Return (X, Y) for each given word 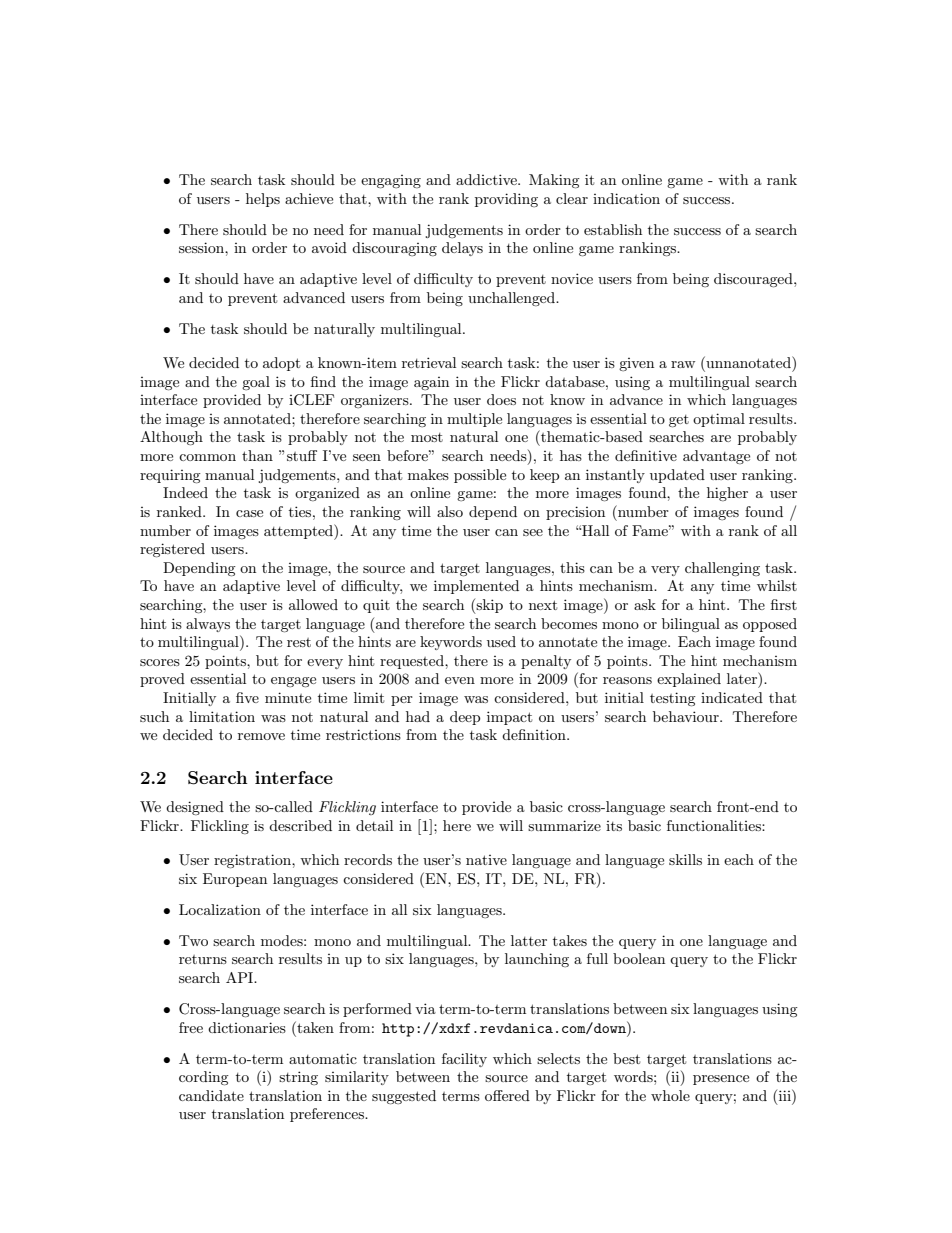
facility (464, 1060)
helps (263, 200)
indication (626, 198)
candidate (211, 1095)
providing (506, 200)
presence (721, 1080)
